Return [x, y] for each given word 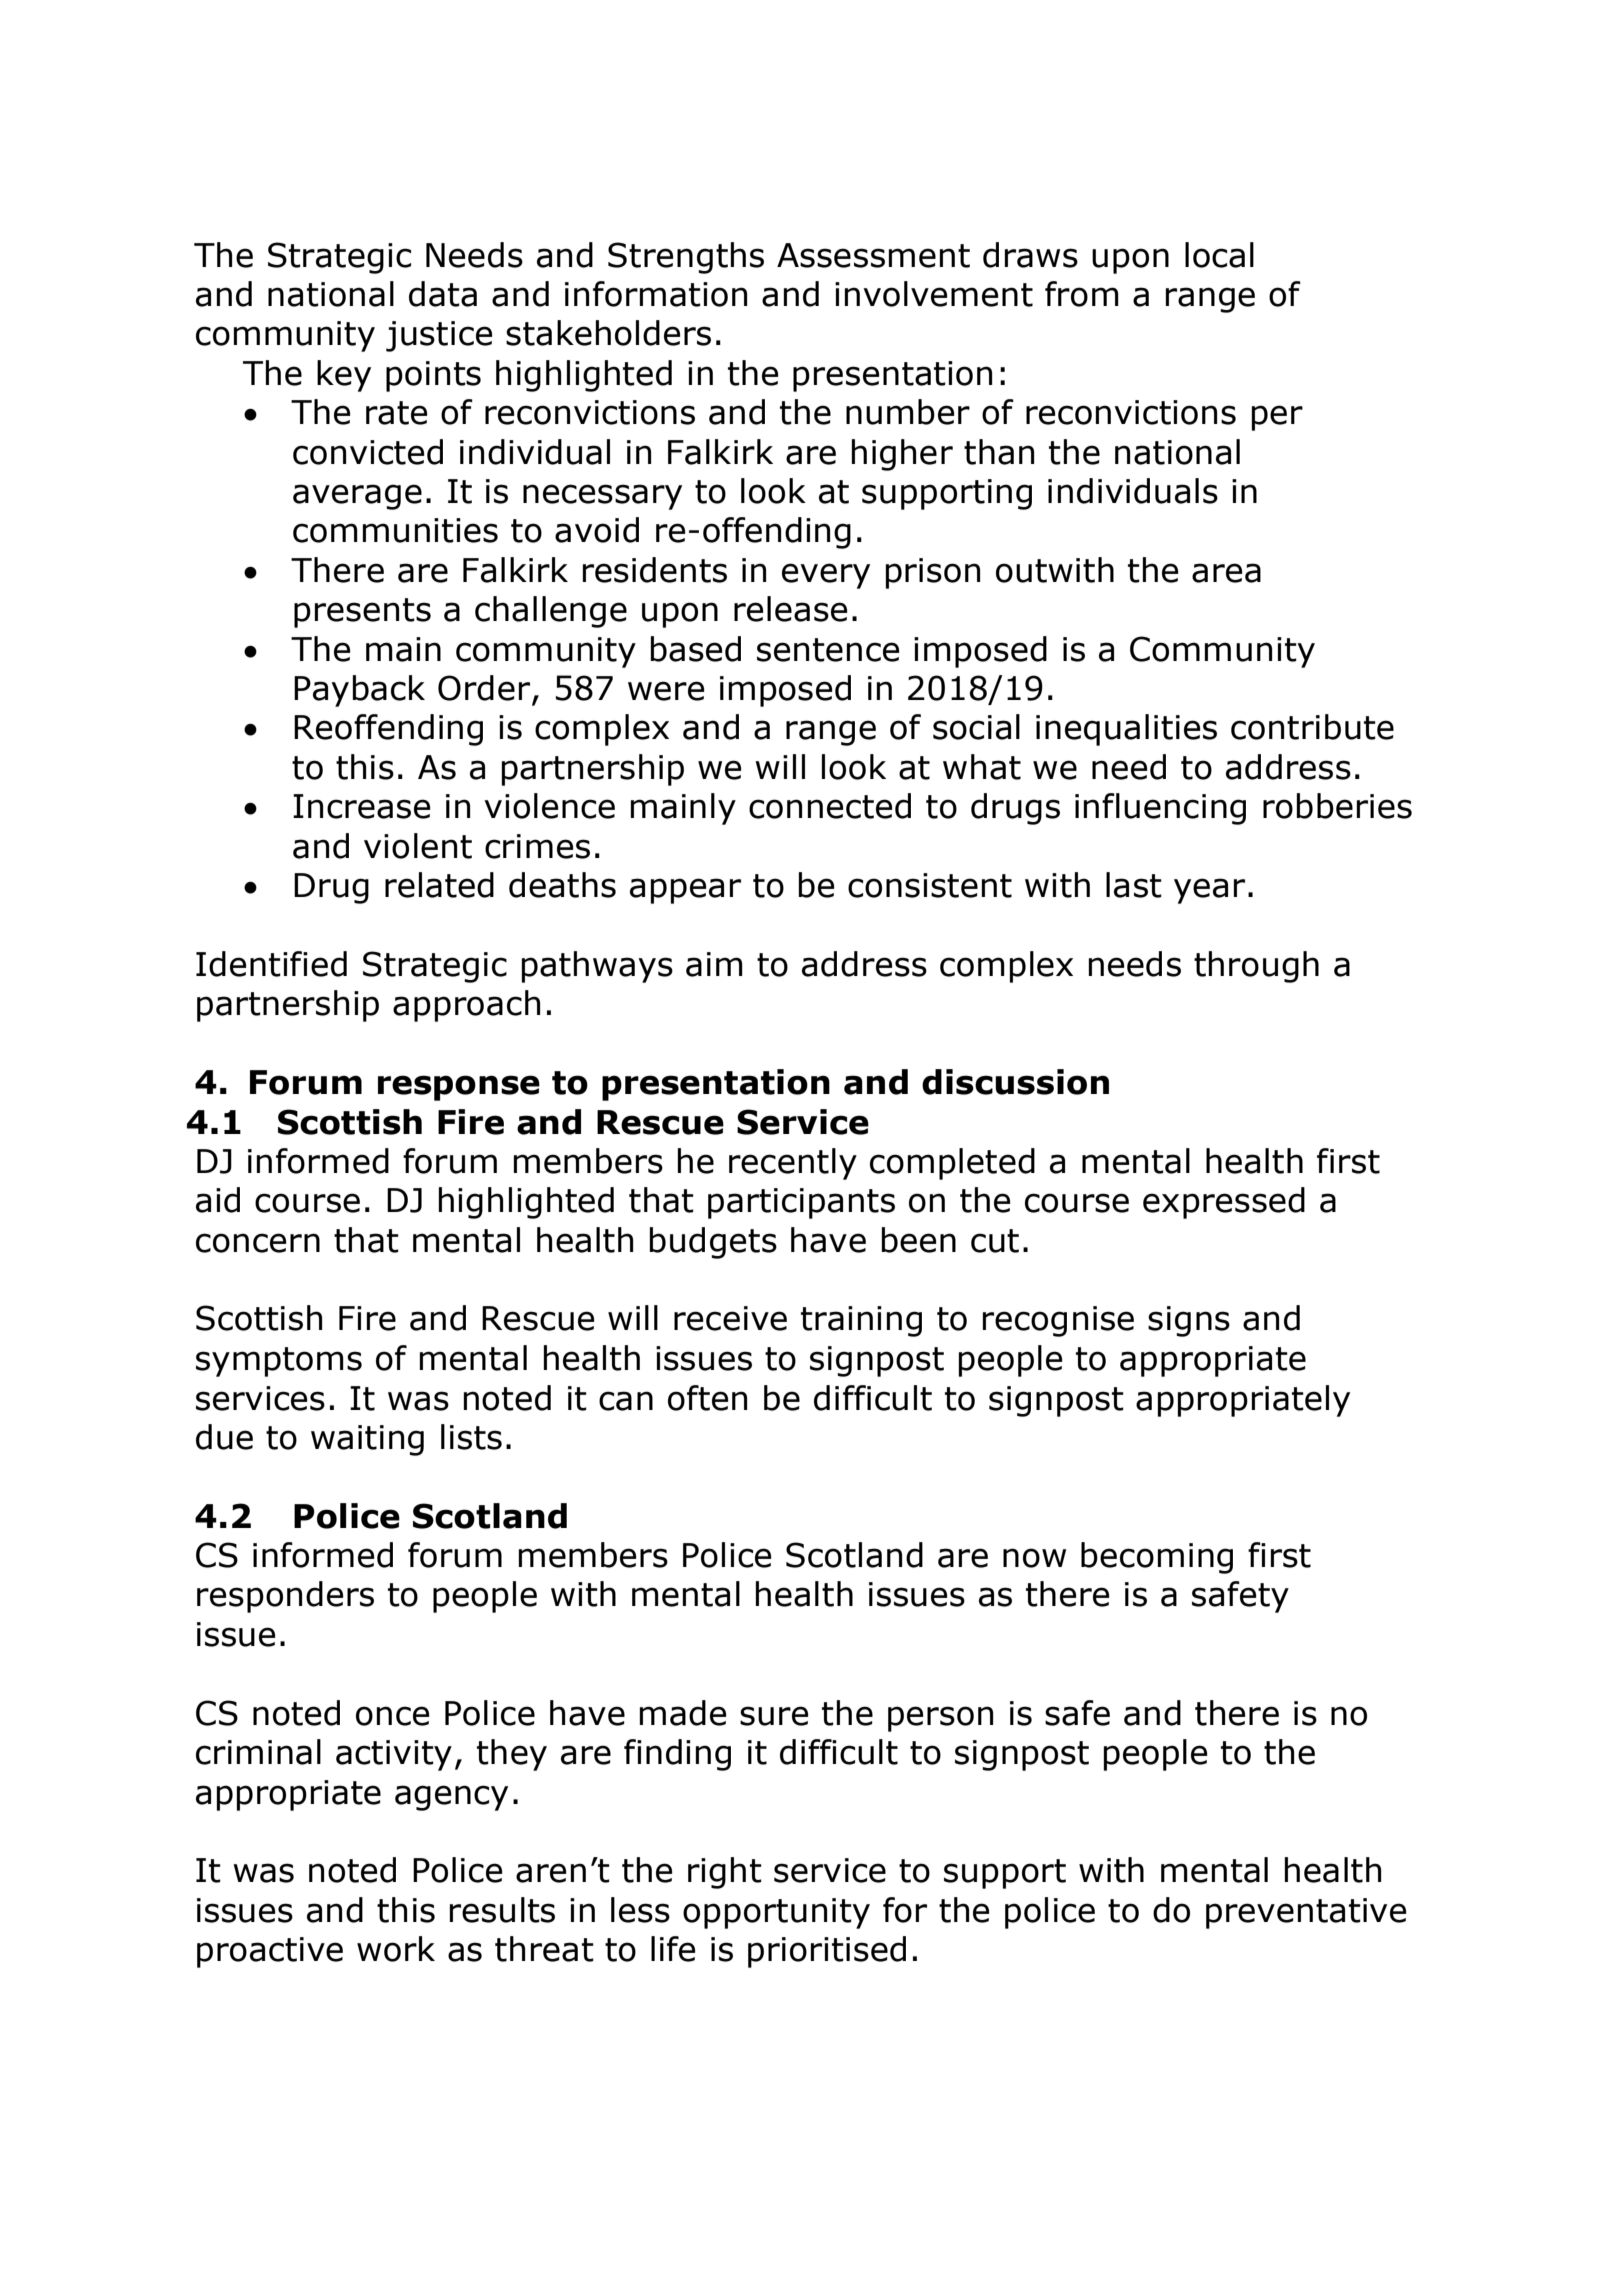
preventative [1306, 1913]
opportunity [776, 1913]
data [443, 294]
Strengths [686, 258]
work [396, 1949]
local [1219, 255]
